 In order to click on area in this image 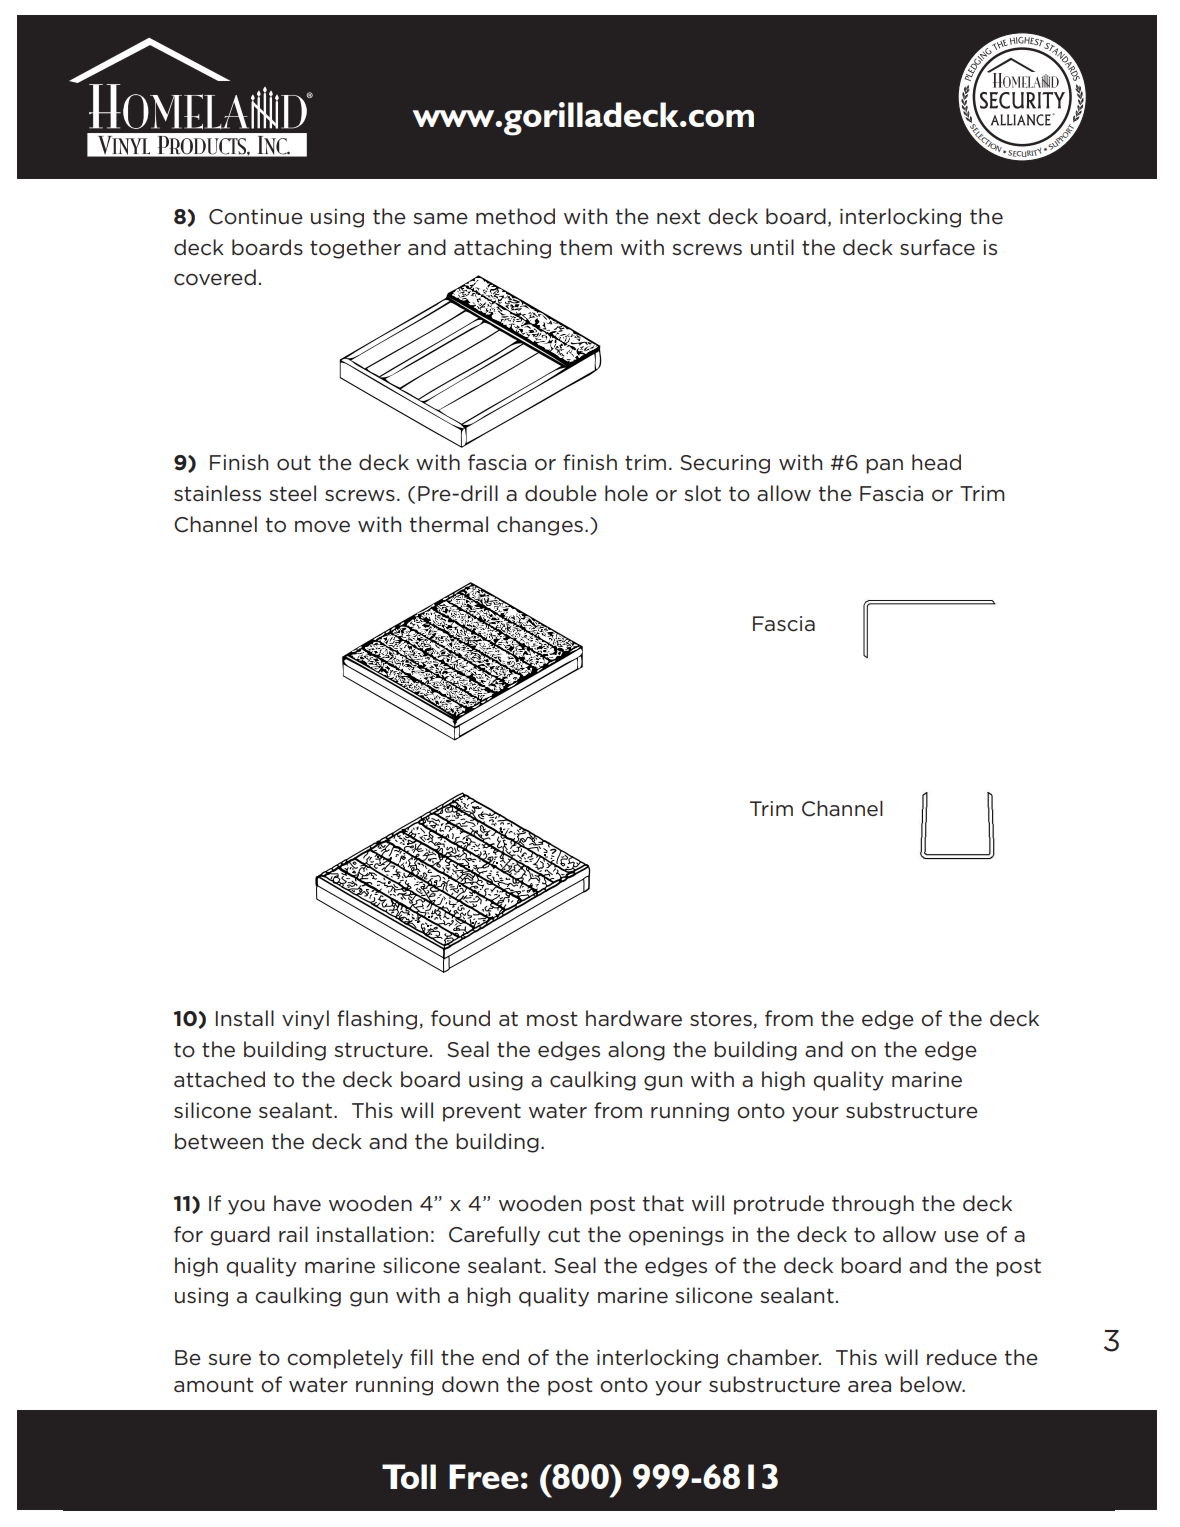, I will do `click(869, 1387)`.
